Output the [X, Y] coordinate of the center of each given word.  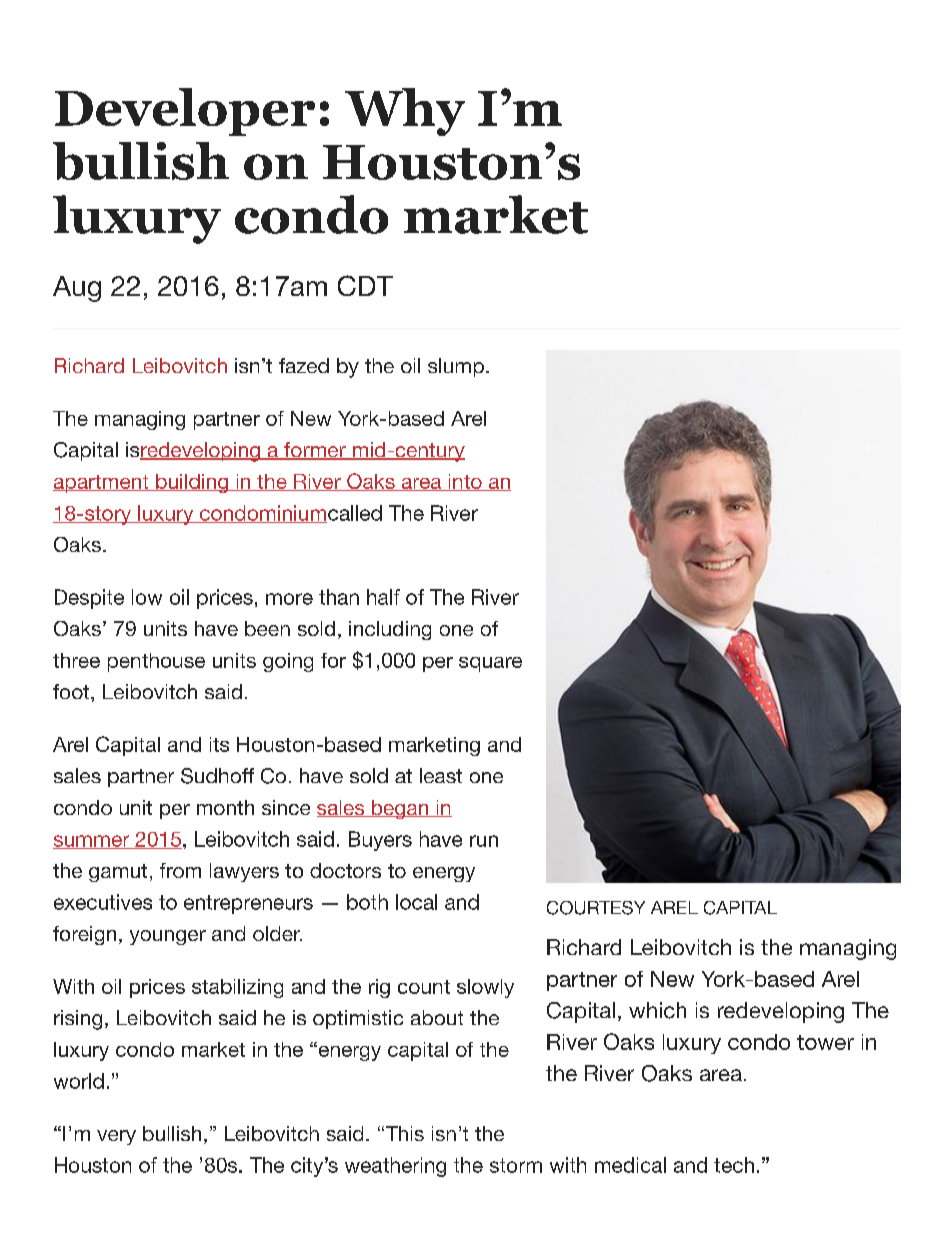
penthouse [156, 662]
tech [734, 1165]
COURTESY [596, 908]
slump [456, 367]
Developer [185, 112]
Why [405, 112]
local [416, 902]
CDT [365, 285]
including [390, 630]
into [465, 482]
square [490, 664]
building [192, 483]
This [403, 1133]
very [116, 1137]
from [180, 870]
